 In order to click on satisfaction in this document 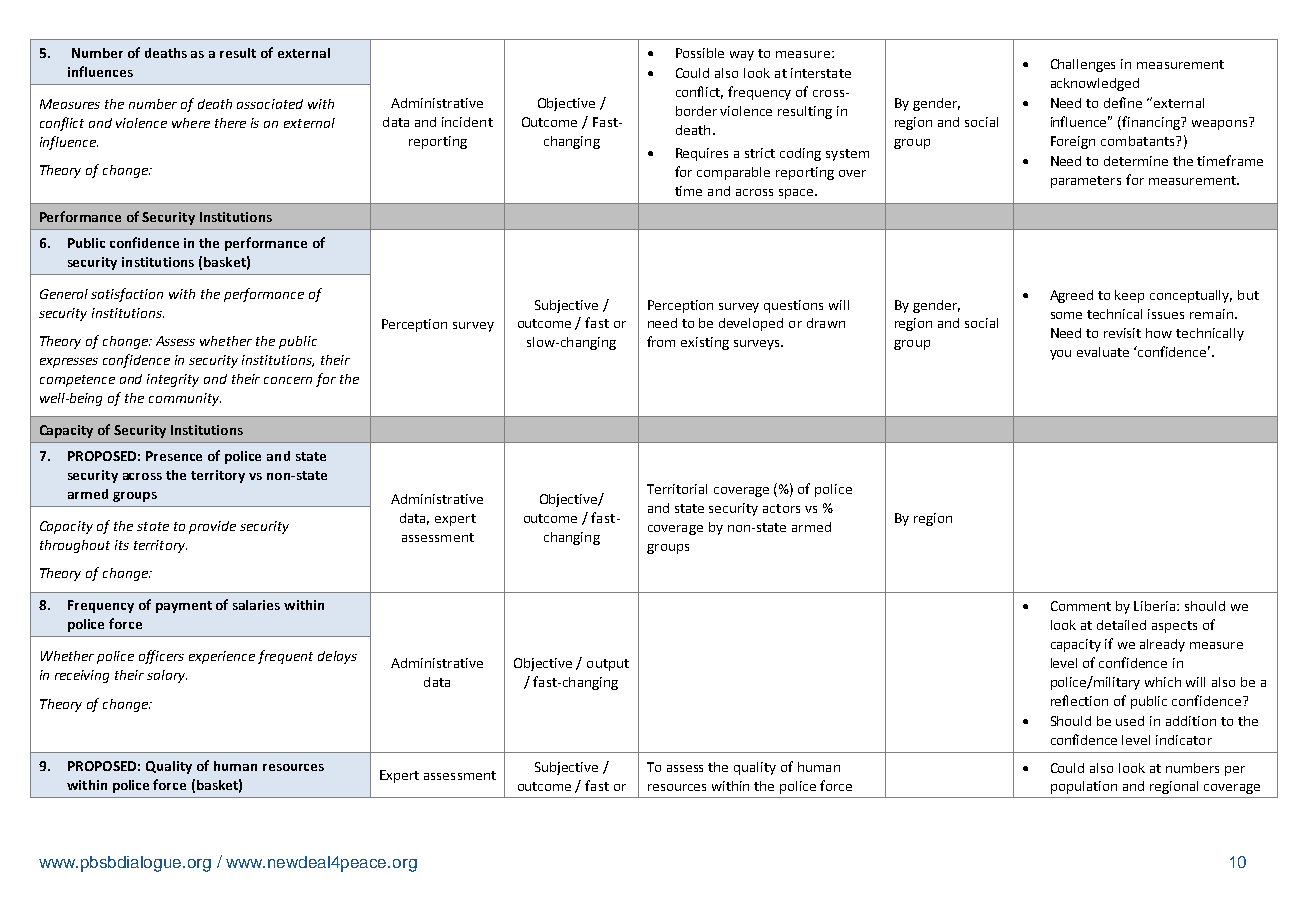, I will do `click(127, 295)`.
